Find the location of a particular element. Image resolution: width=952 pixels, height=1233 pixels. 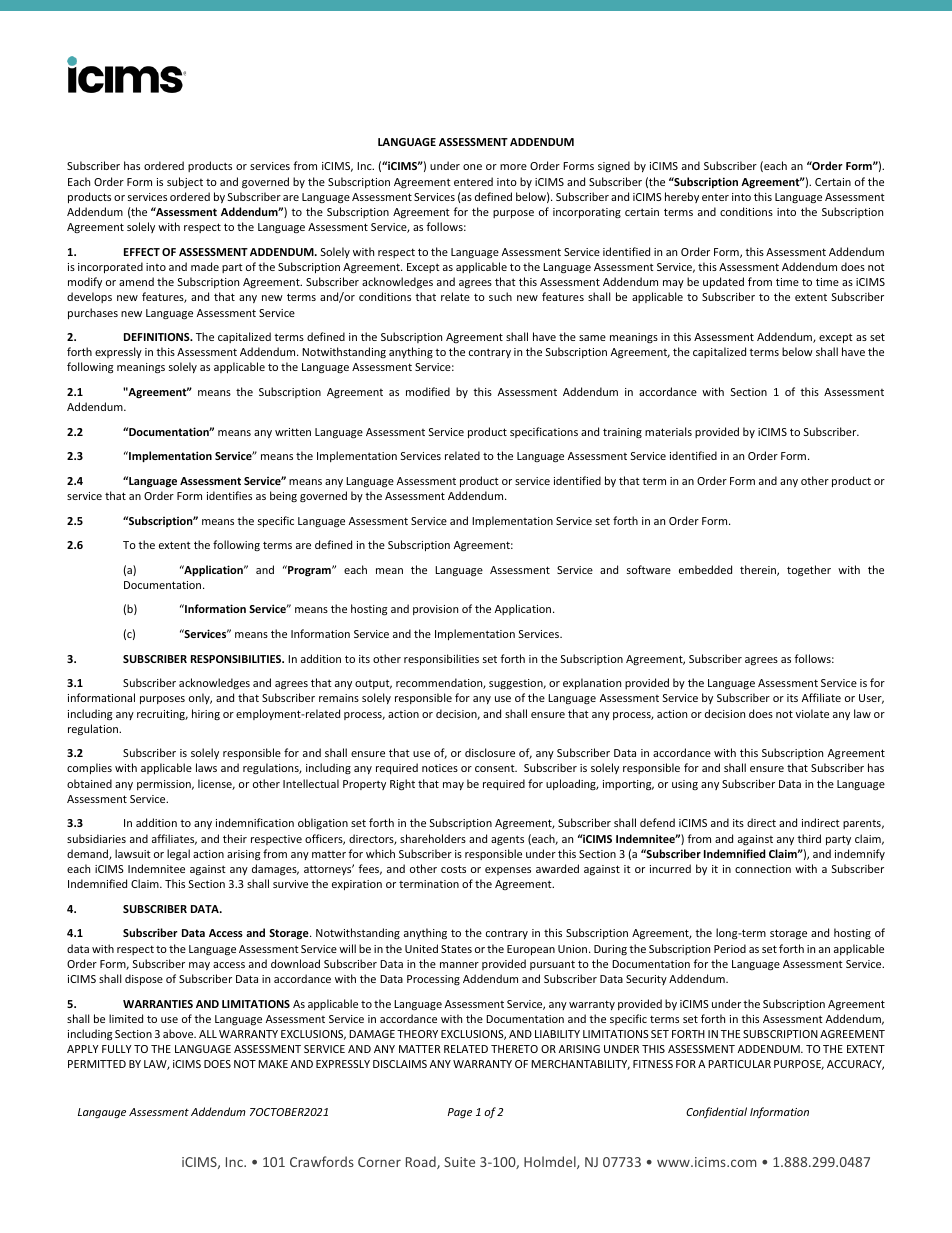

Period is located at coordinates (730, 948).
